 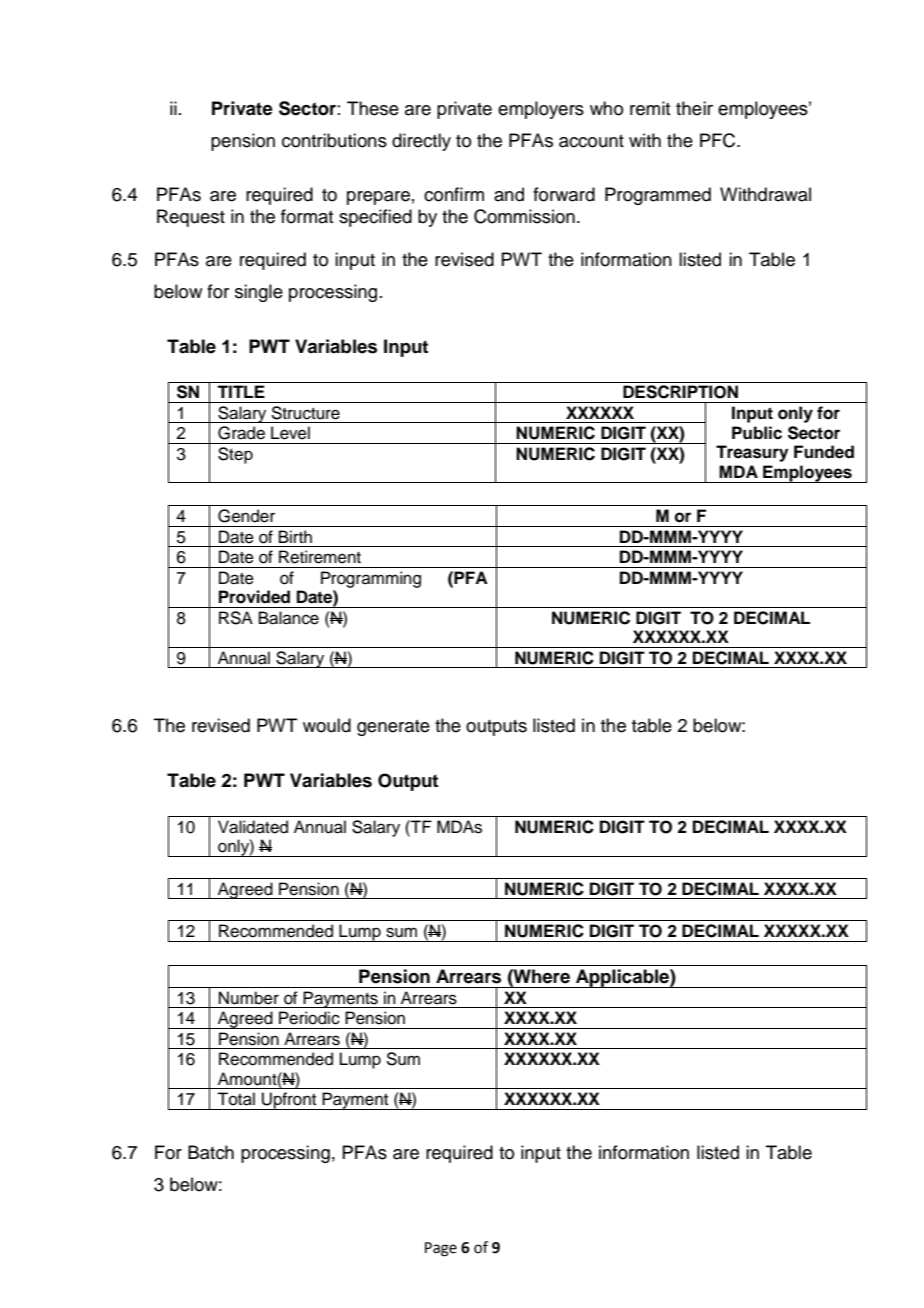 I want to click on Page, so click(x=441, y=1249).
